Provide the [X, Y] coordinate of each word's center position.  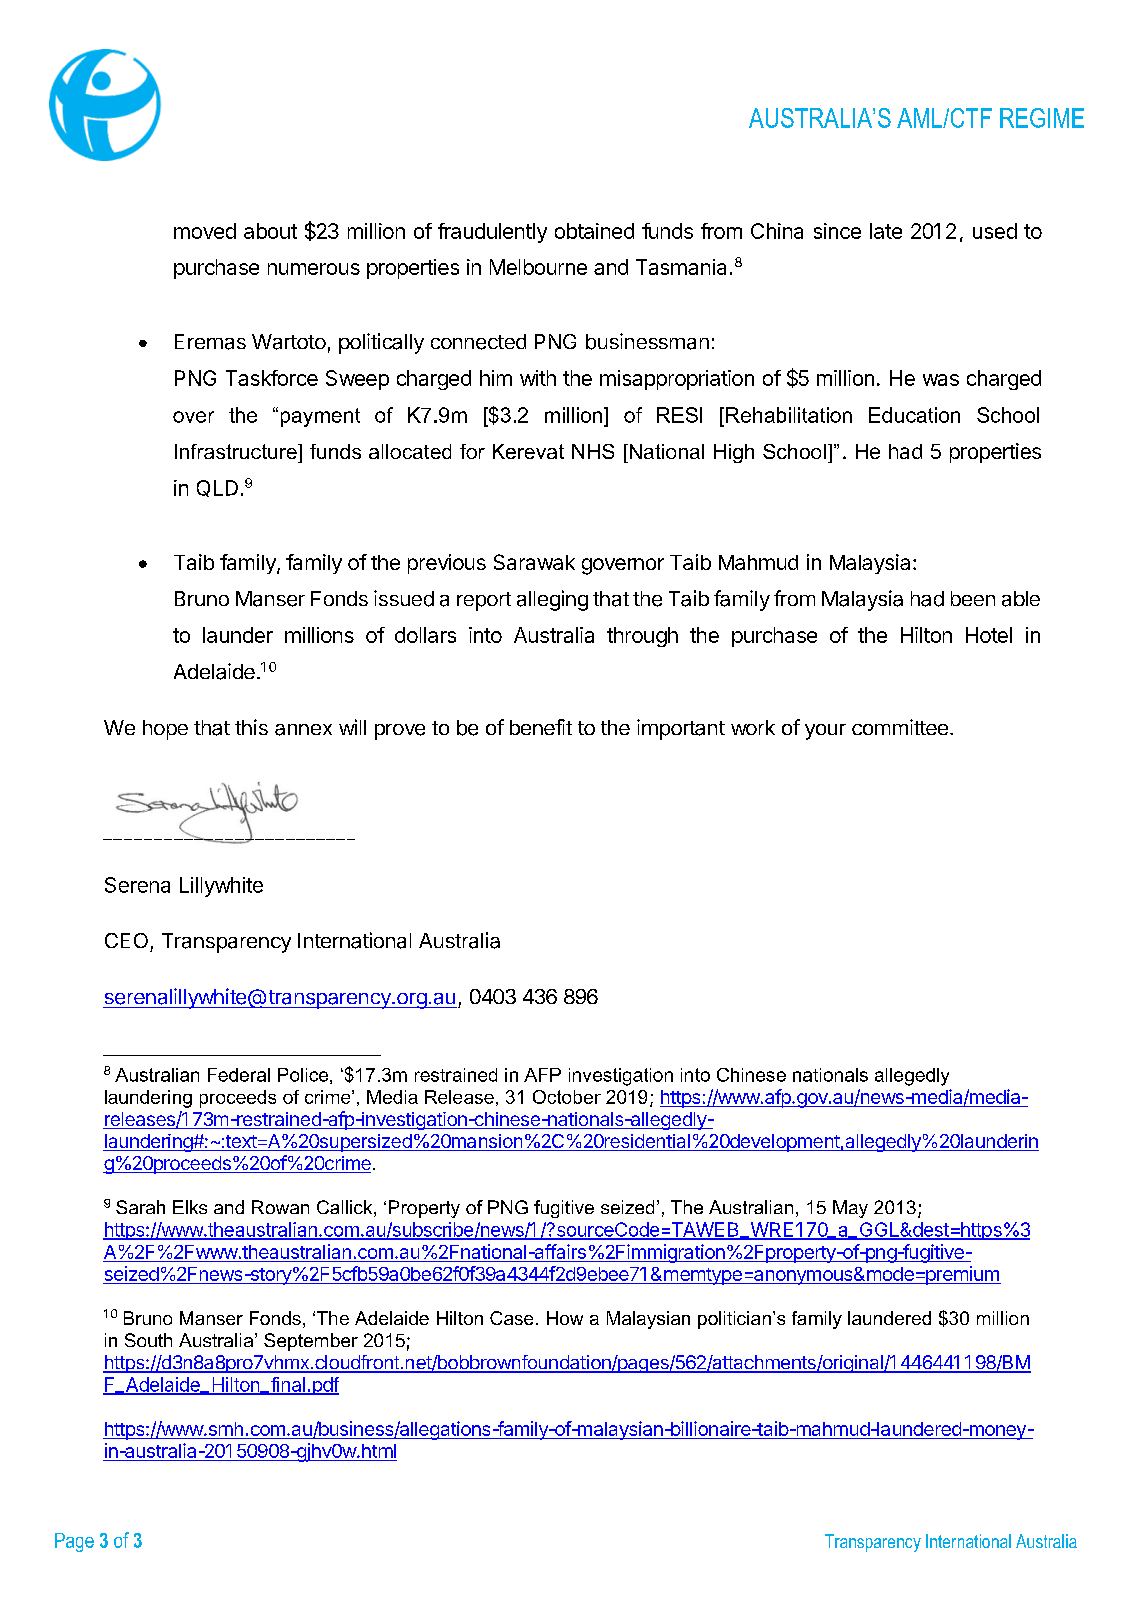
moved [205, 231]
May [850, 1209]
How [565, 1318]
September [311, 1342]
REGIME [1042, 118]
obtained [594, 231]
